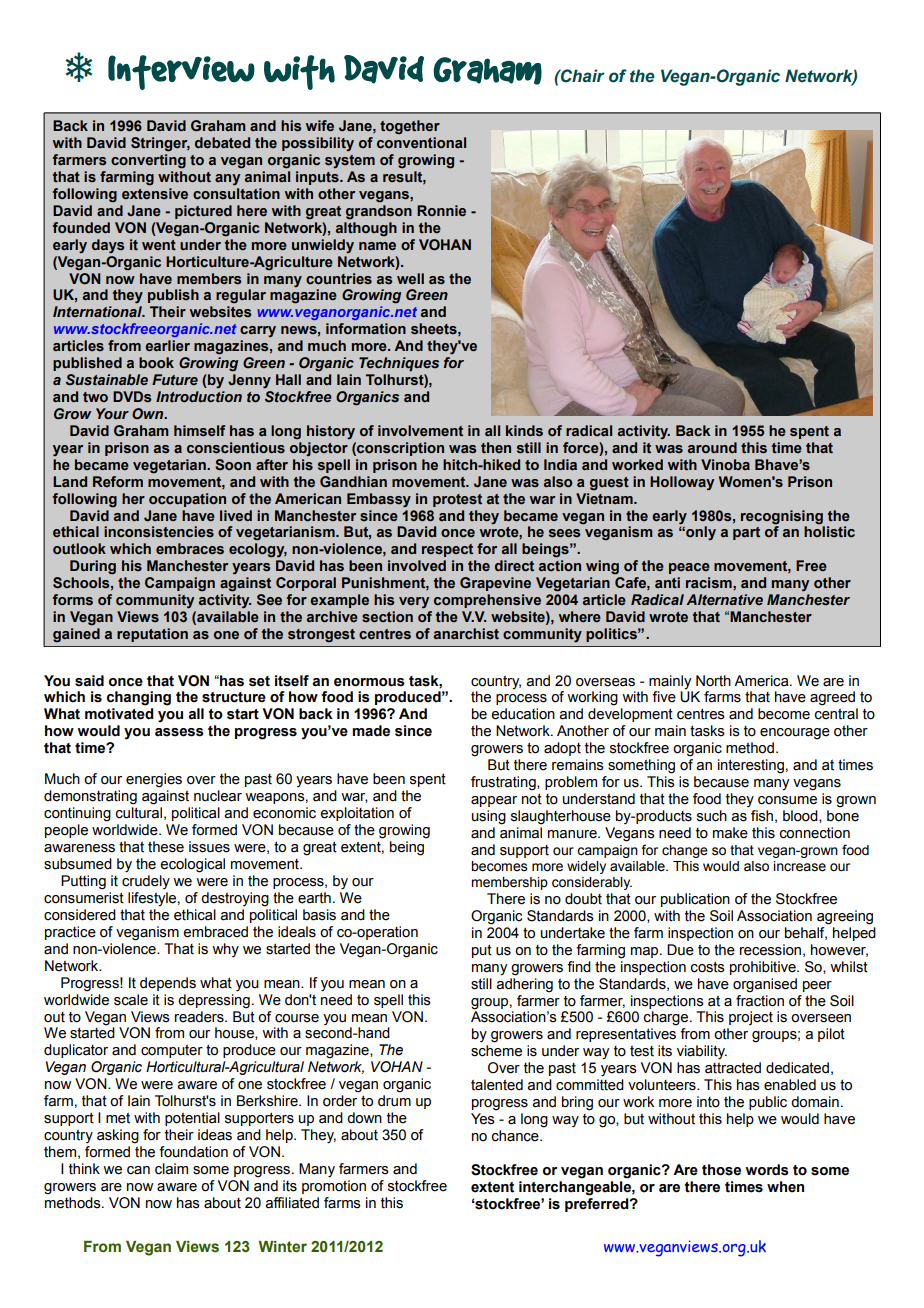 This screenshot has width=924, height=1308. I want to click on North, so click(713, 681).
